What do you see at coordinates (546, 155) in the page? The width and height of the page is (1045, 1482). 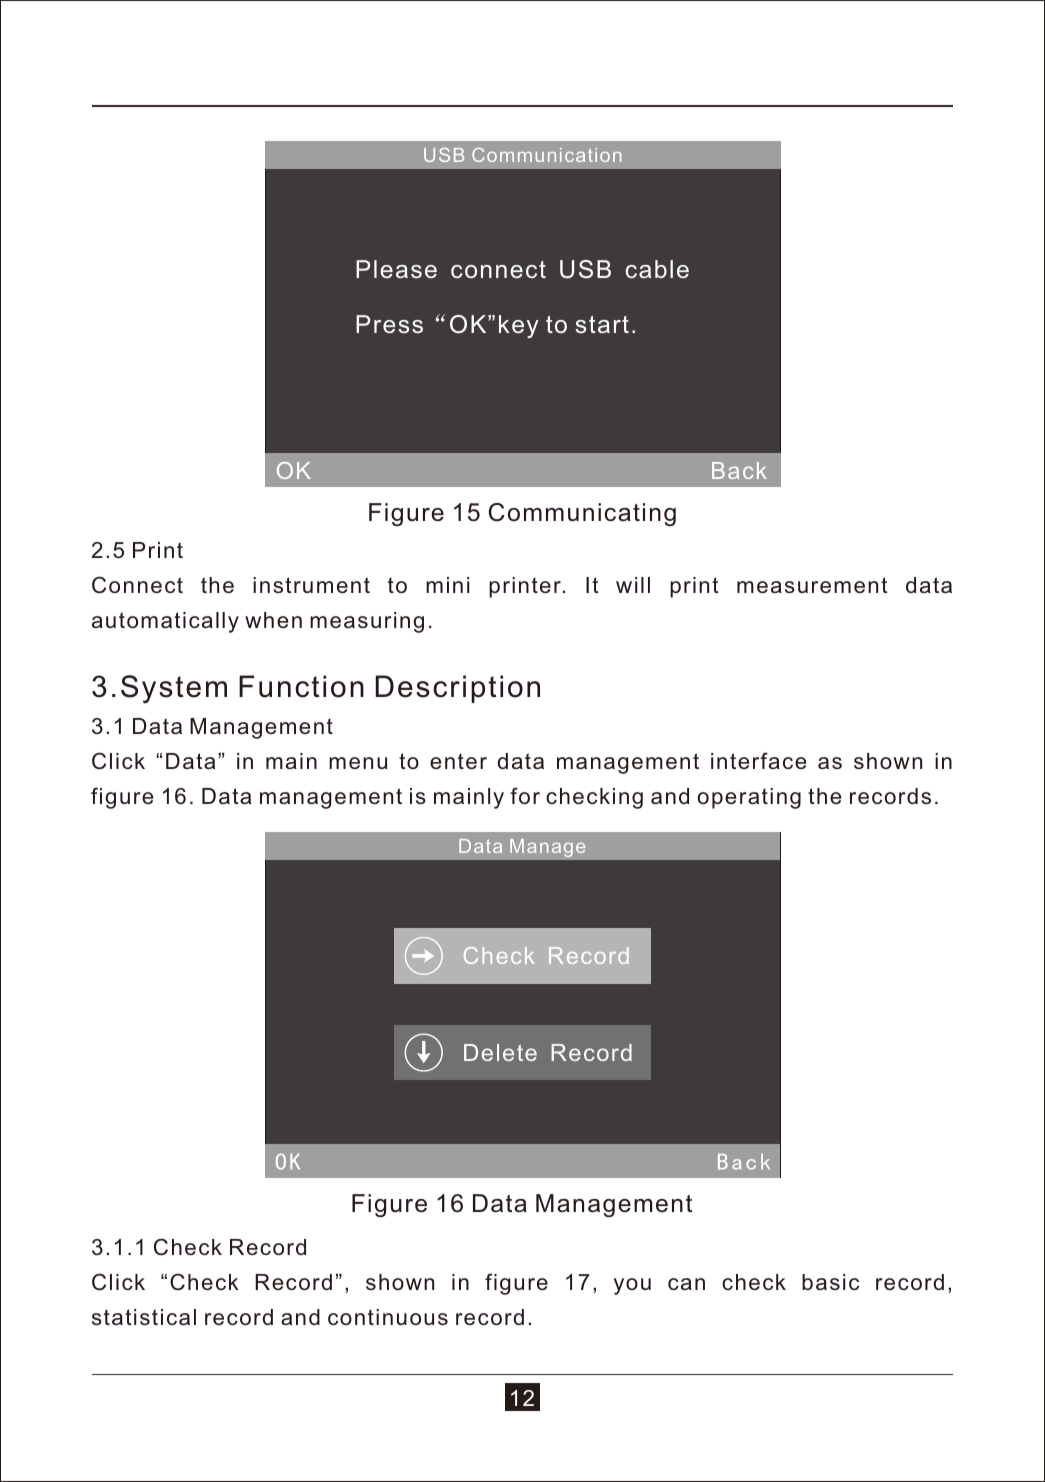 I see `Communication` at bounding box center [546, 155].
